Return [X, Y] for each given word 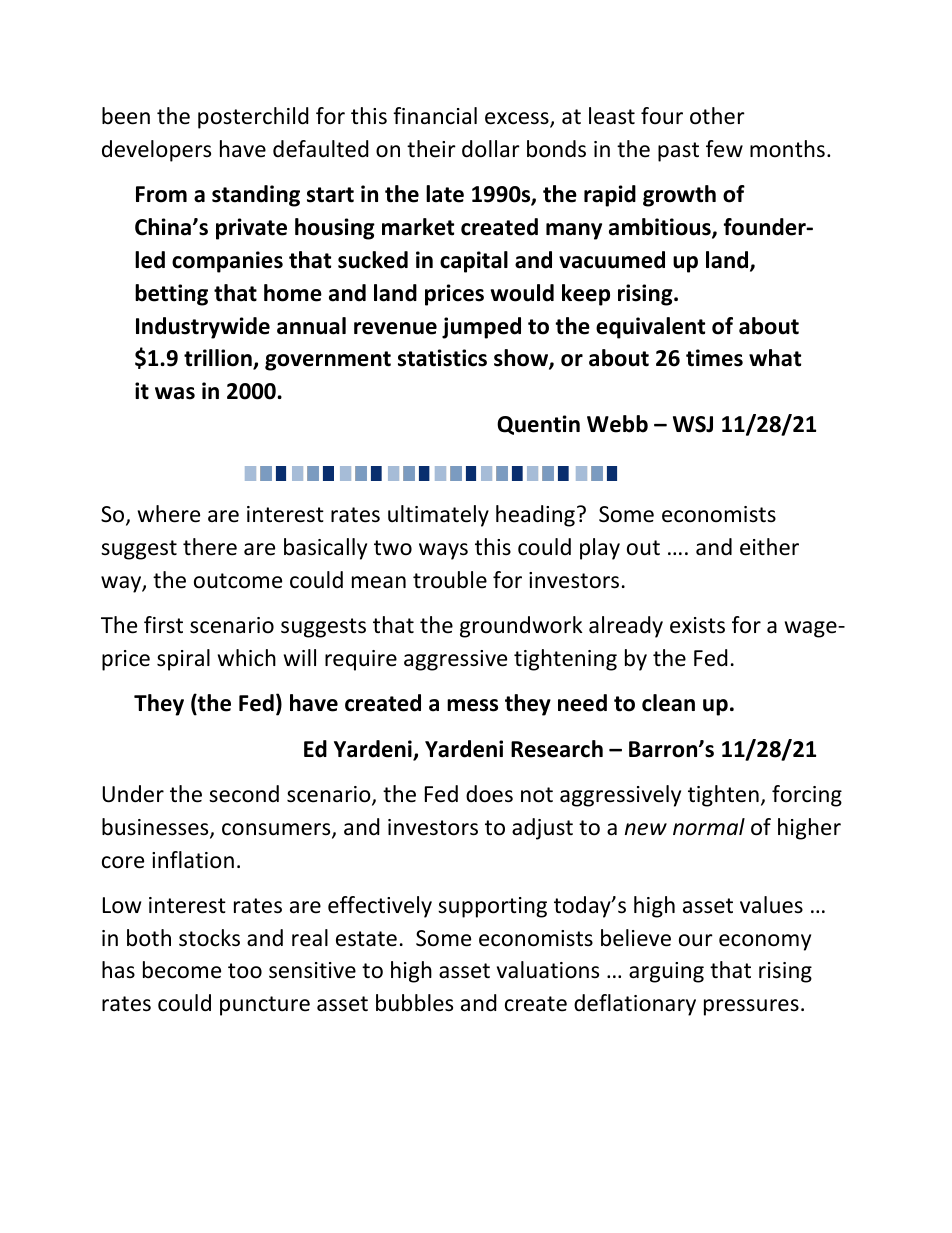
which [247, 658]
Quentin [538, 425]
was [175, 393]
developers [156, 151]
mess [472, 705]
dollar [491, 149]
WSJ [693, 424]
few [724, 149]
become [182, 970]
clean [668, 703]
